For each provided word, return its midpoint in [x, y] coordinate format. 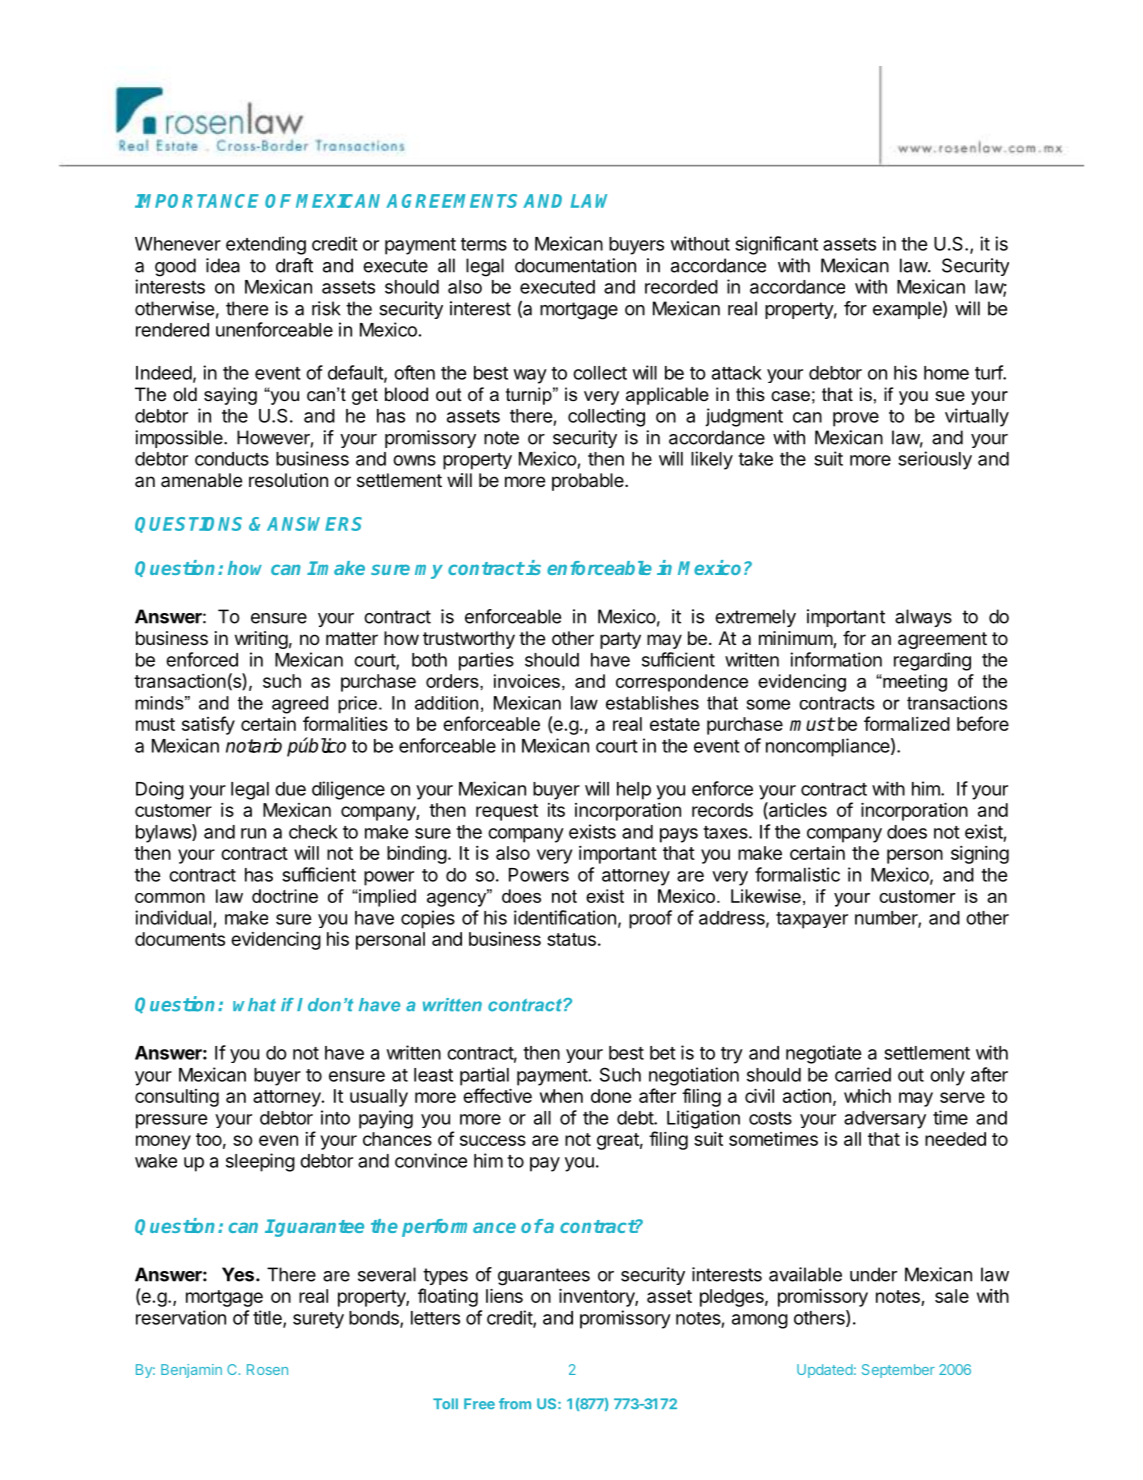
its [556, 810]
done [611, 1096]
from [515, 1403]
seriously [935, 460]
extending [266, 245]
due [290, 789]
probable [589, 482]
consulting [177, 1098]
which [867, 1096]
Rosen [267, 1369]
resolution [288, 480]
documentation [575, 265]
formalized [907, 723]
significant [776, 245]
